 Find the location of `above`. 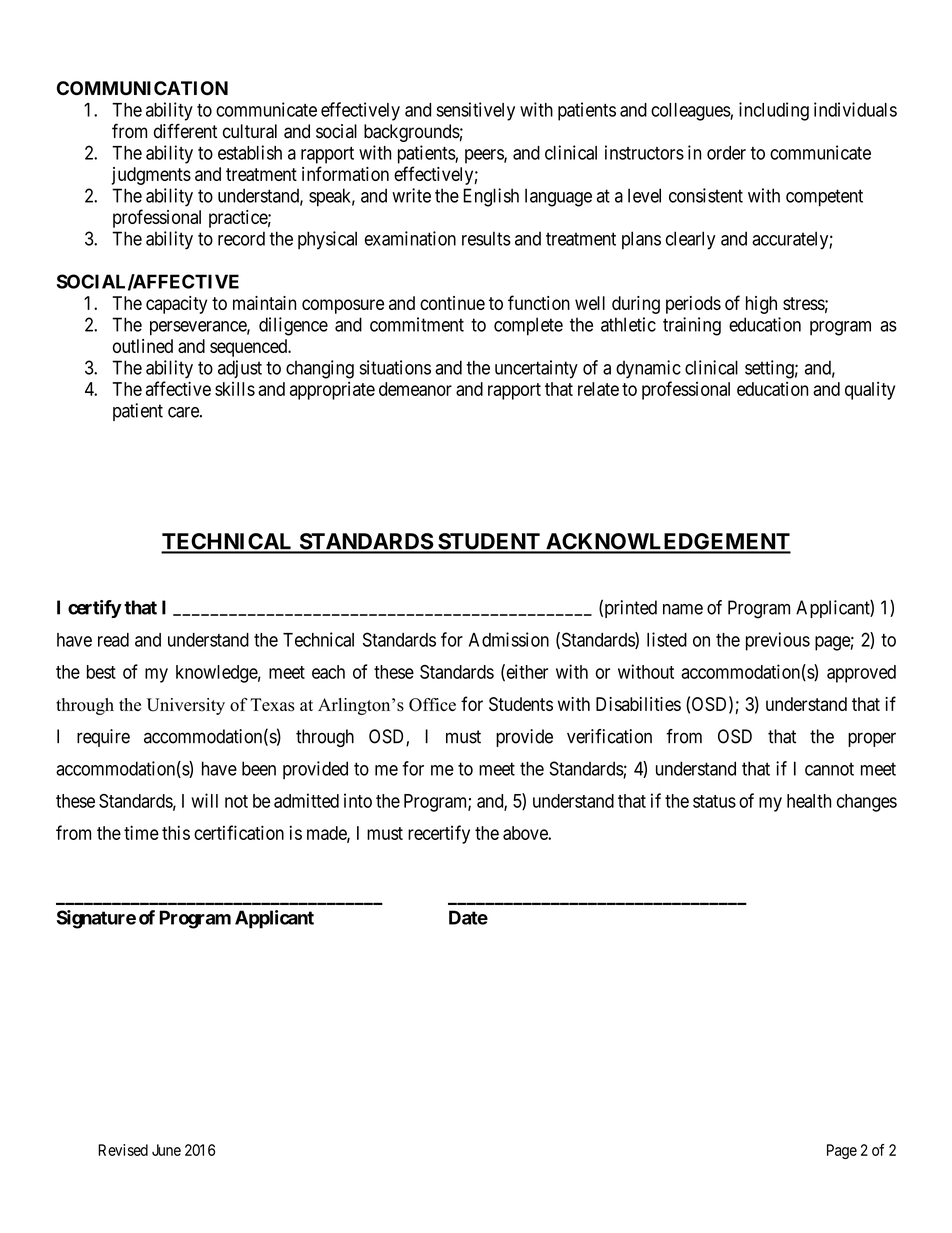

above is located at coordinates (526, 833).
